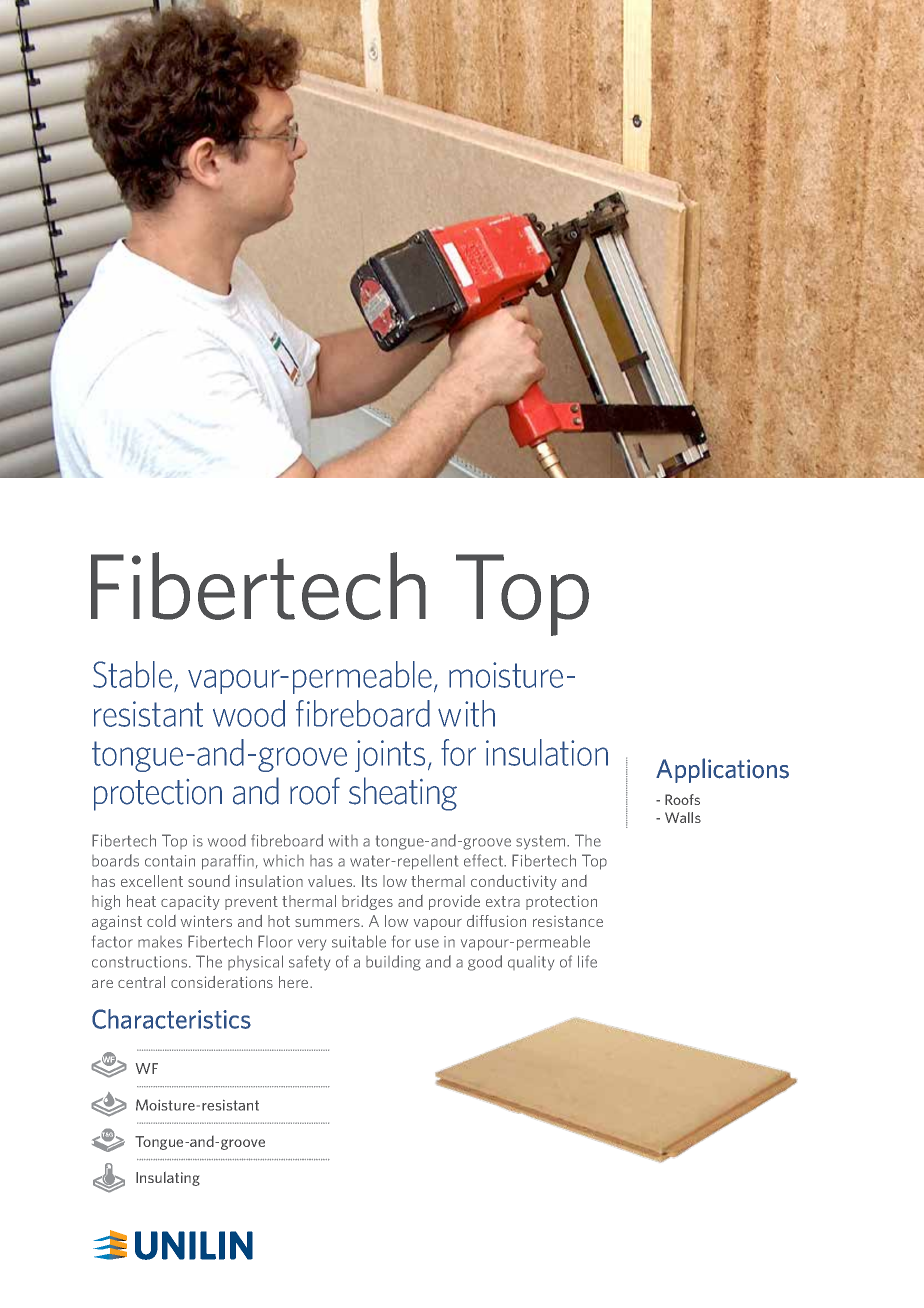 The height and width of the page is (1308, 924). I want to click on use, so click(427, 943).
